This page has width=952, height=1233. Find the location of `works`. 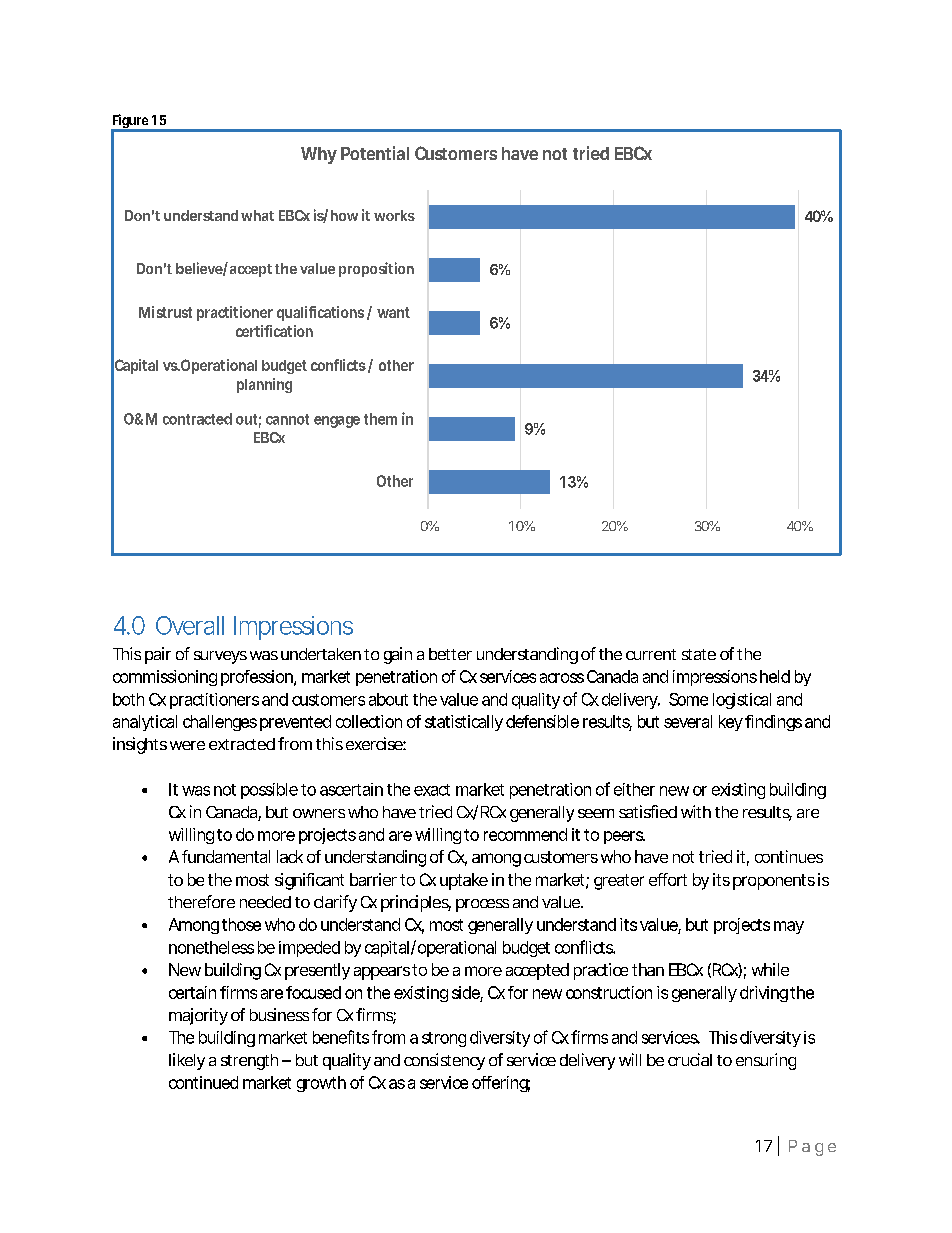

works is located at coordinates (394, 215).
